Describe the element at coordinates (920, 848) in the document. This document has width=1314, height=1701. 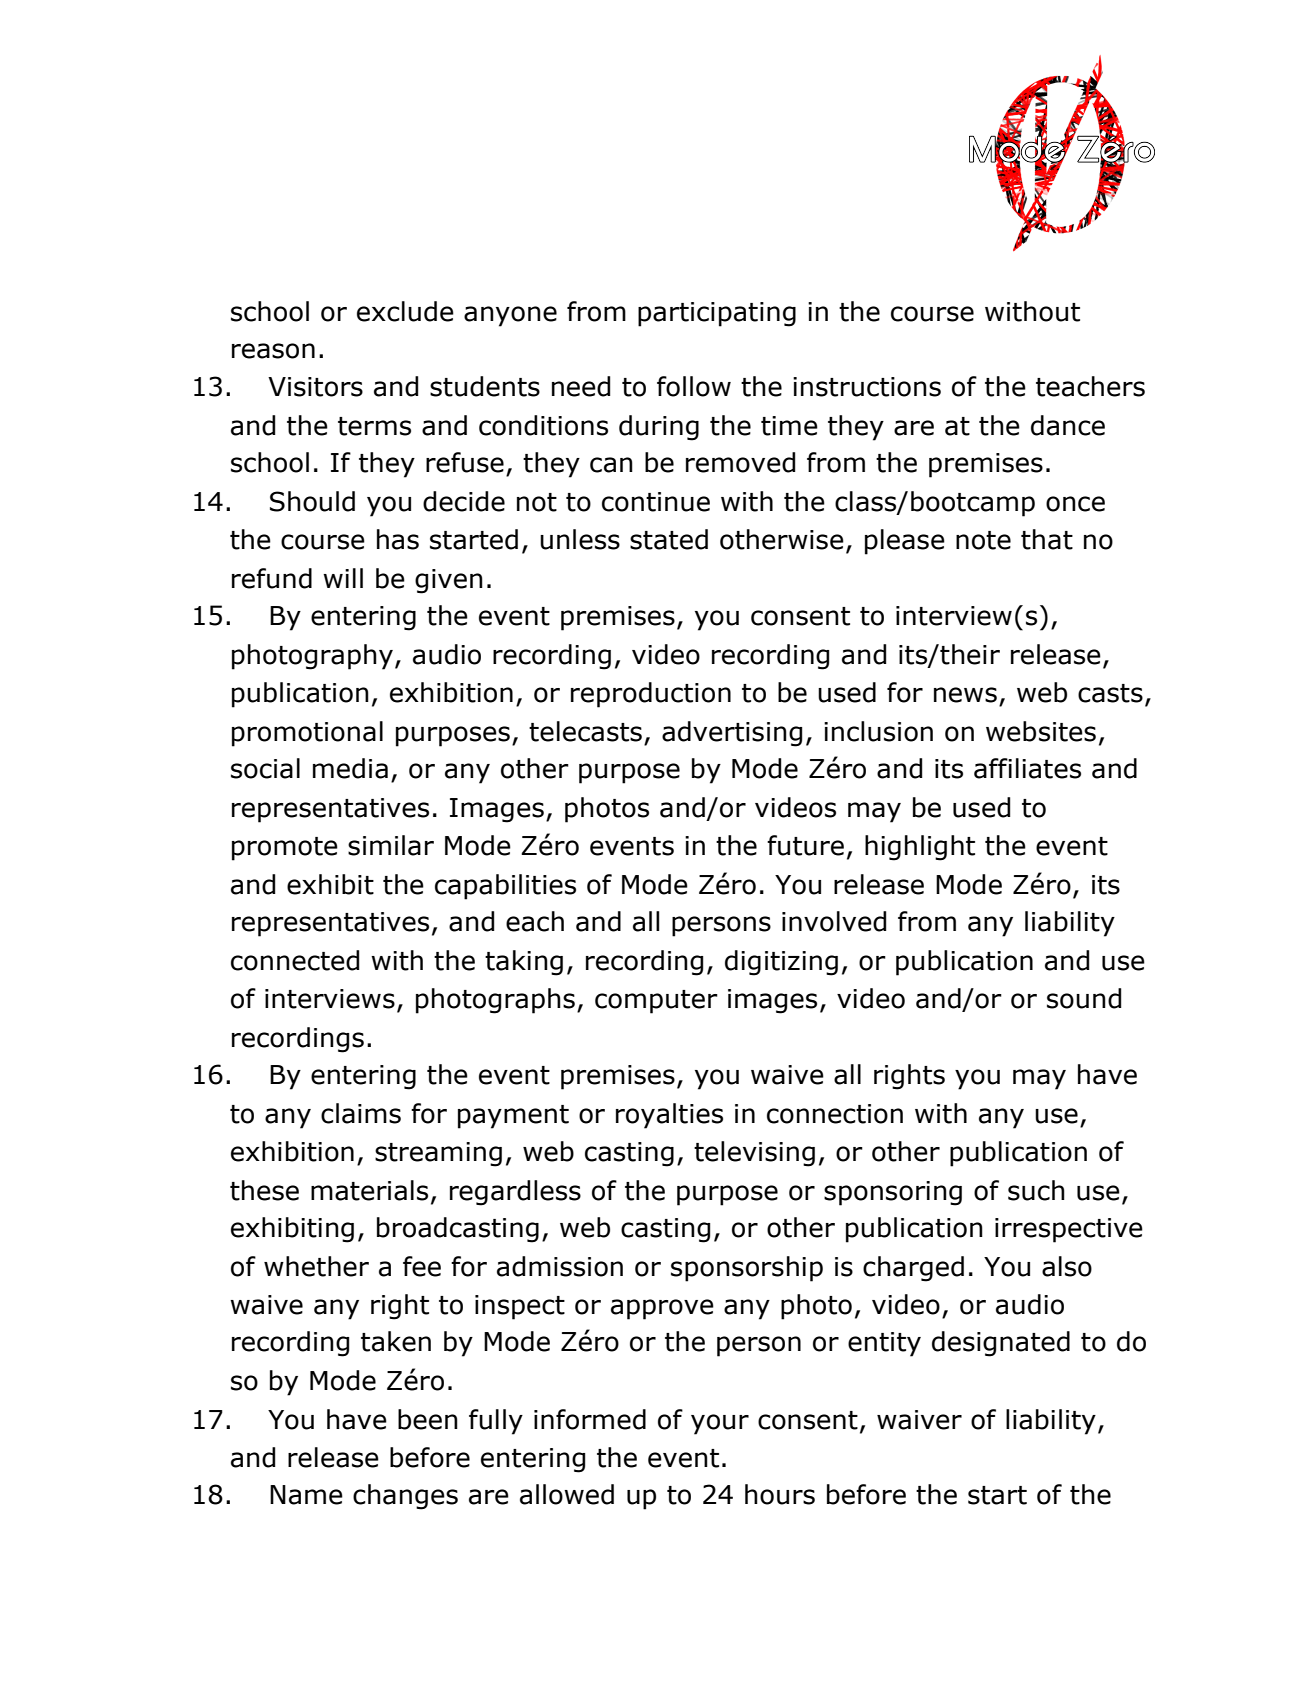
I see `highlight` at that location.
